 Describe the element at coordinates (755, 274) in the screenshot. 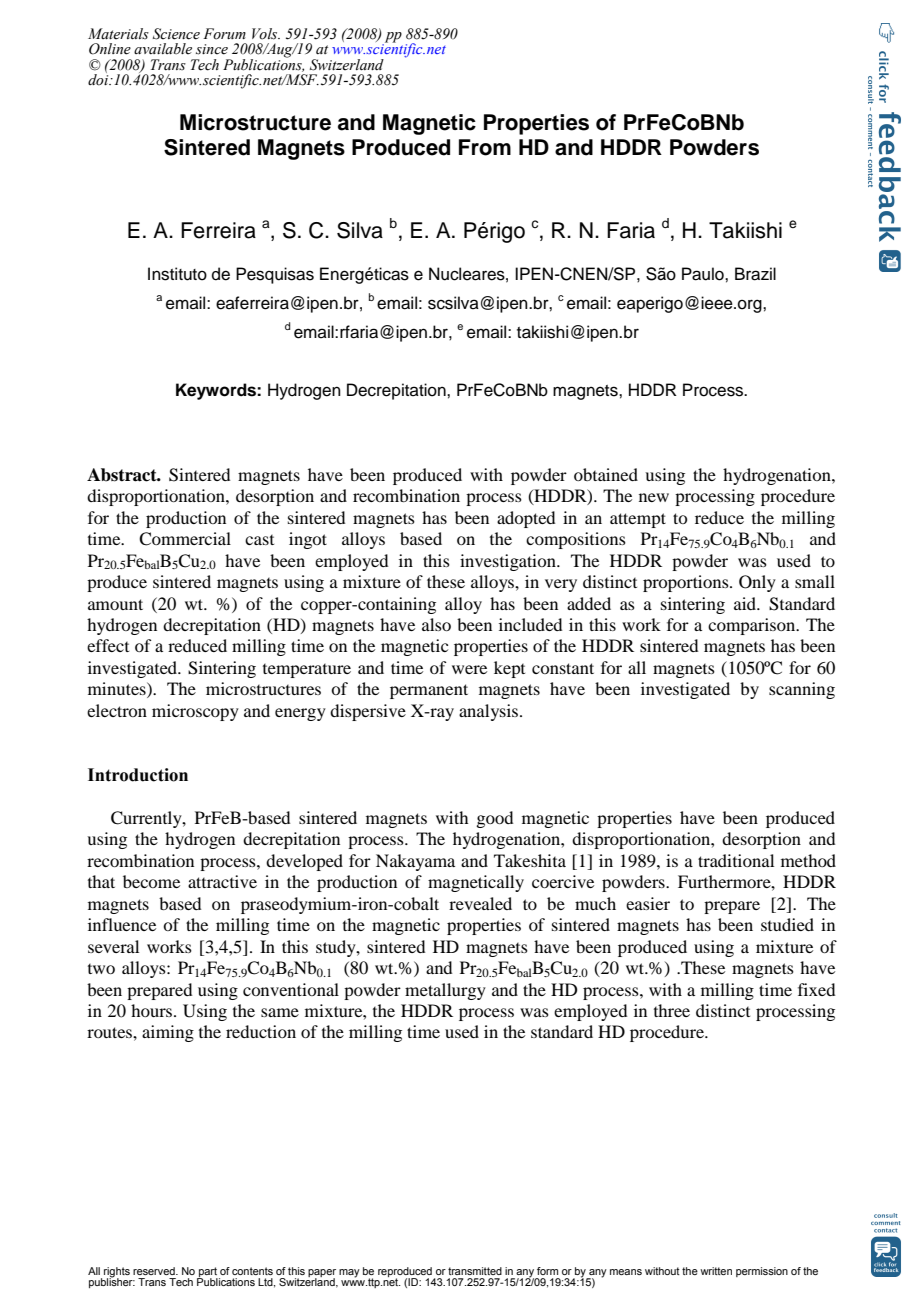

I see `Brazil` at that location.
